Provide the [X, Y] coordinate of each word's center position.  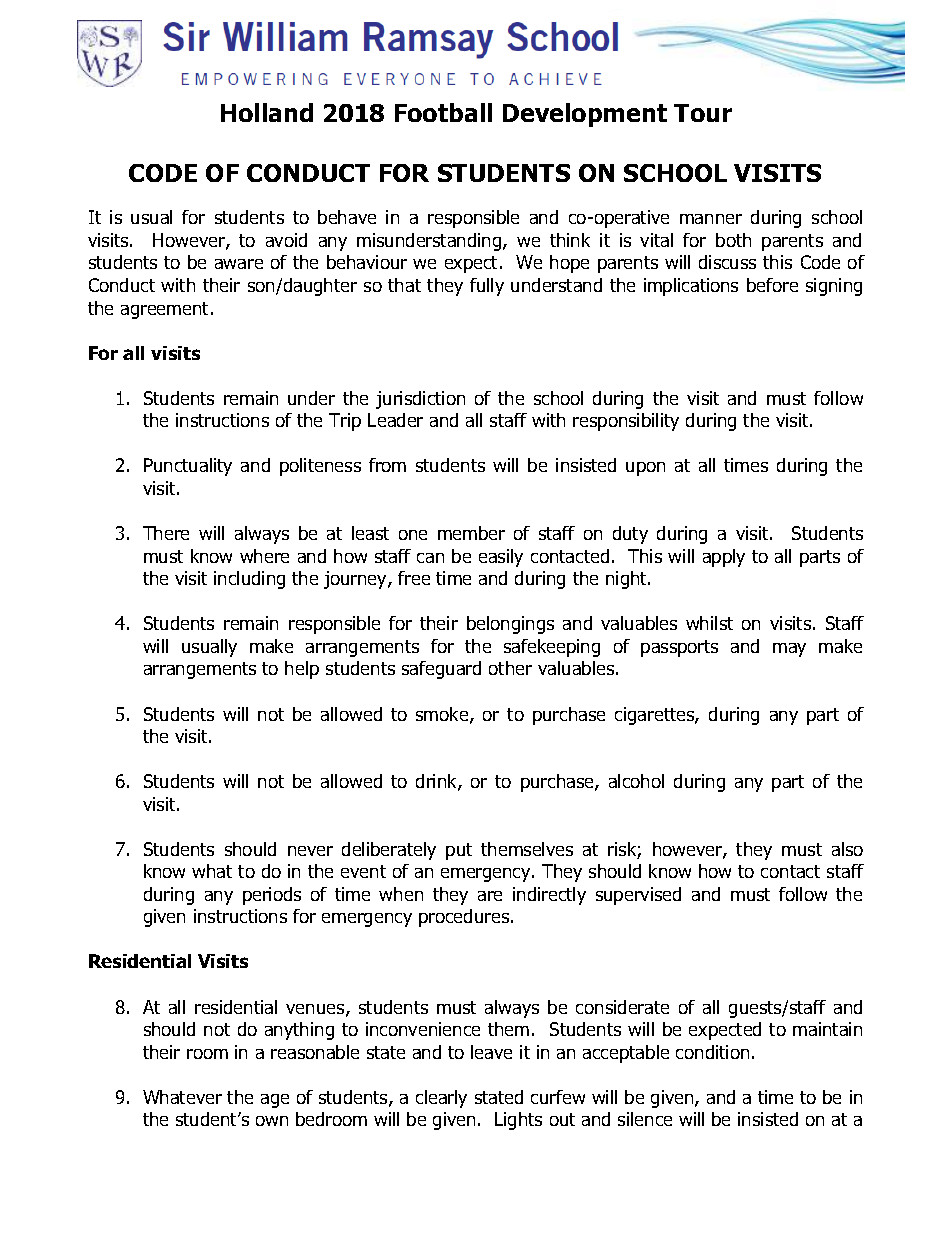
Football [443, 112]
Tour [703, 113]
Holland [267, 112]
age [275, 1101]
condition [712, 1052]
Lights [518, 1121]
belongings [510, 625]
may [789, 650]
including [249, 580]
